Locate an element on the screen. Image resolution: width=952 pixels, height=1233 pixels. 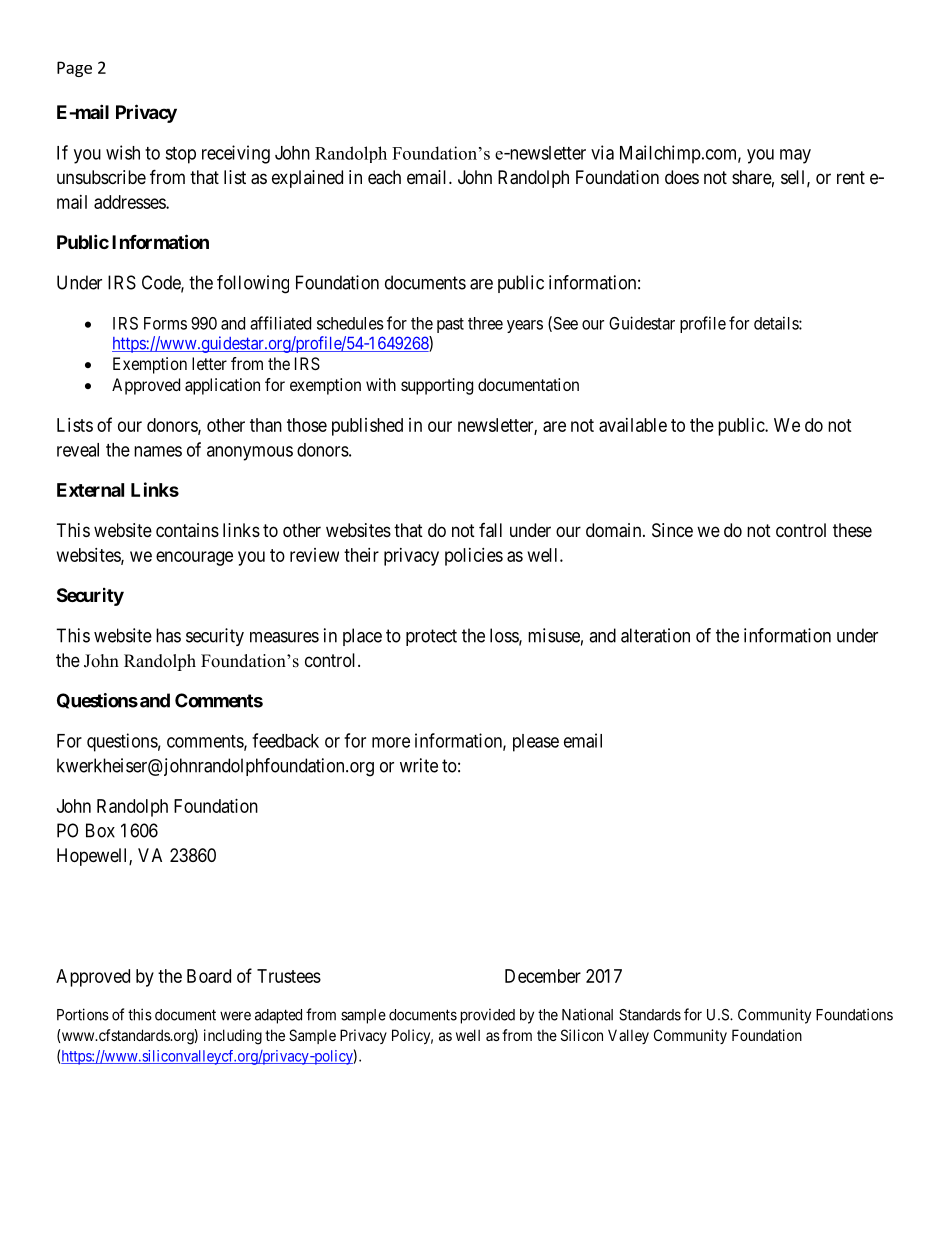
policies is located at coordinates (474, 557).
